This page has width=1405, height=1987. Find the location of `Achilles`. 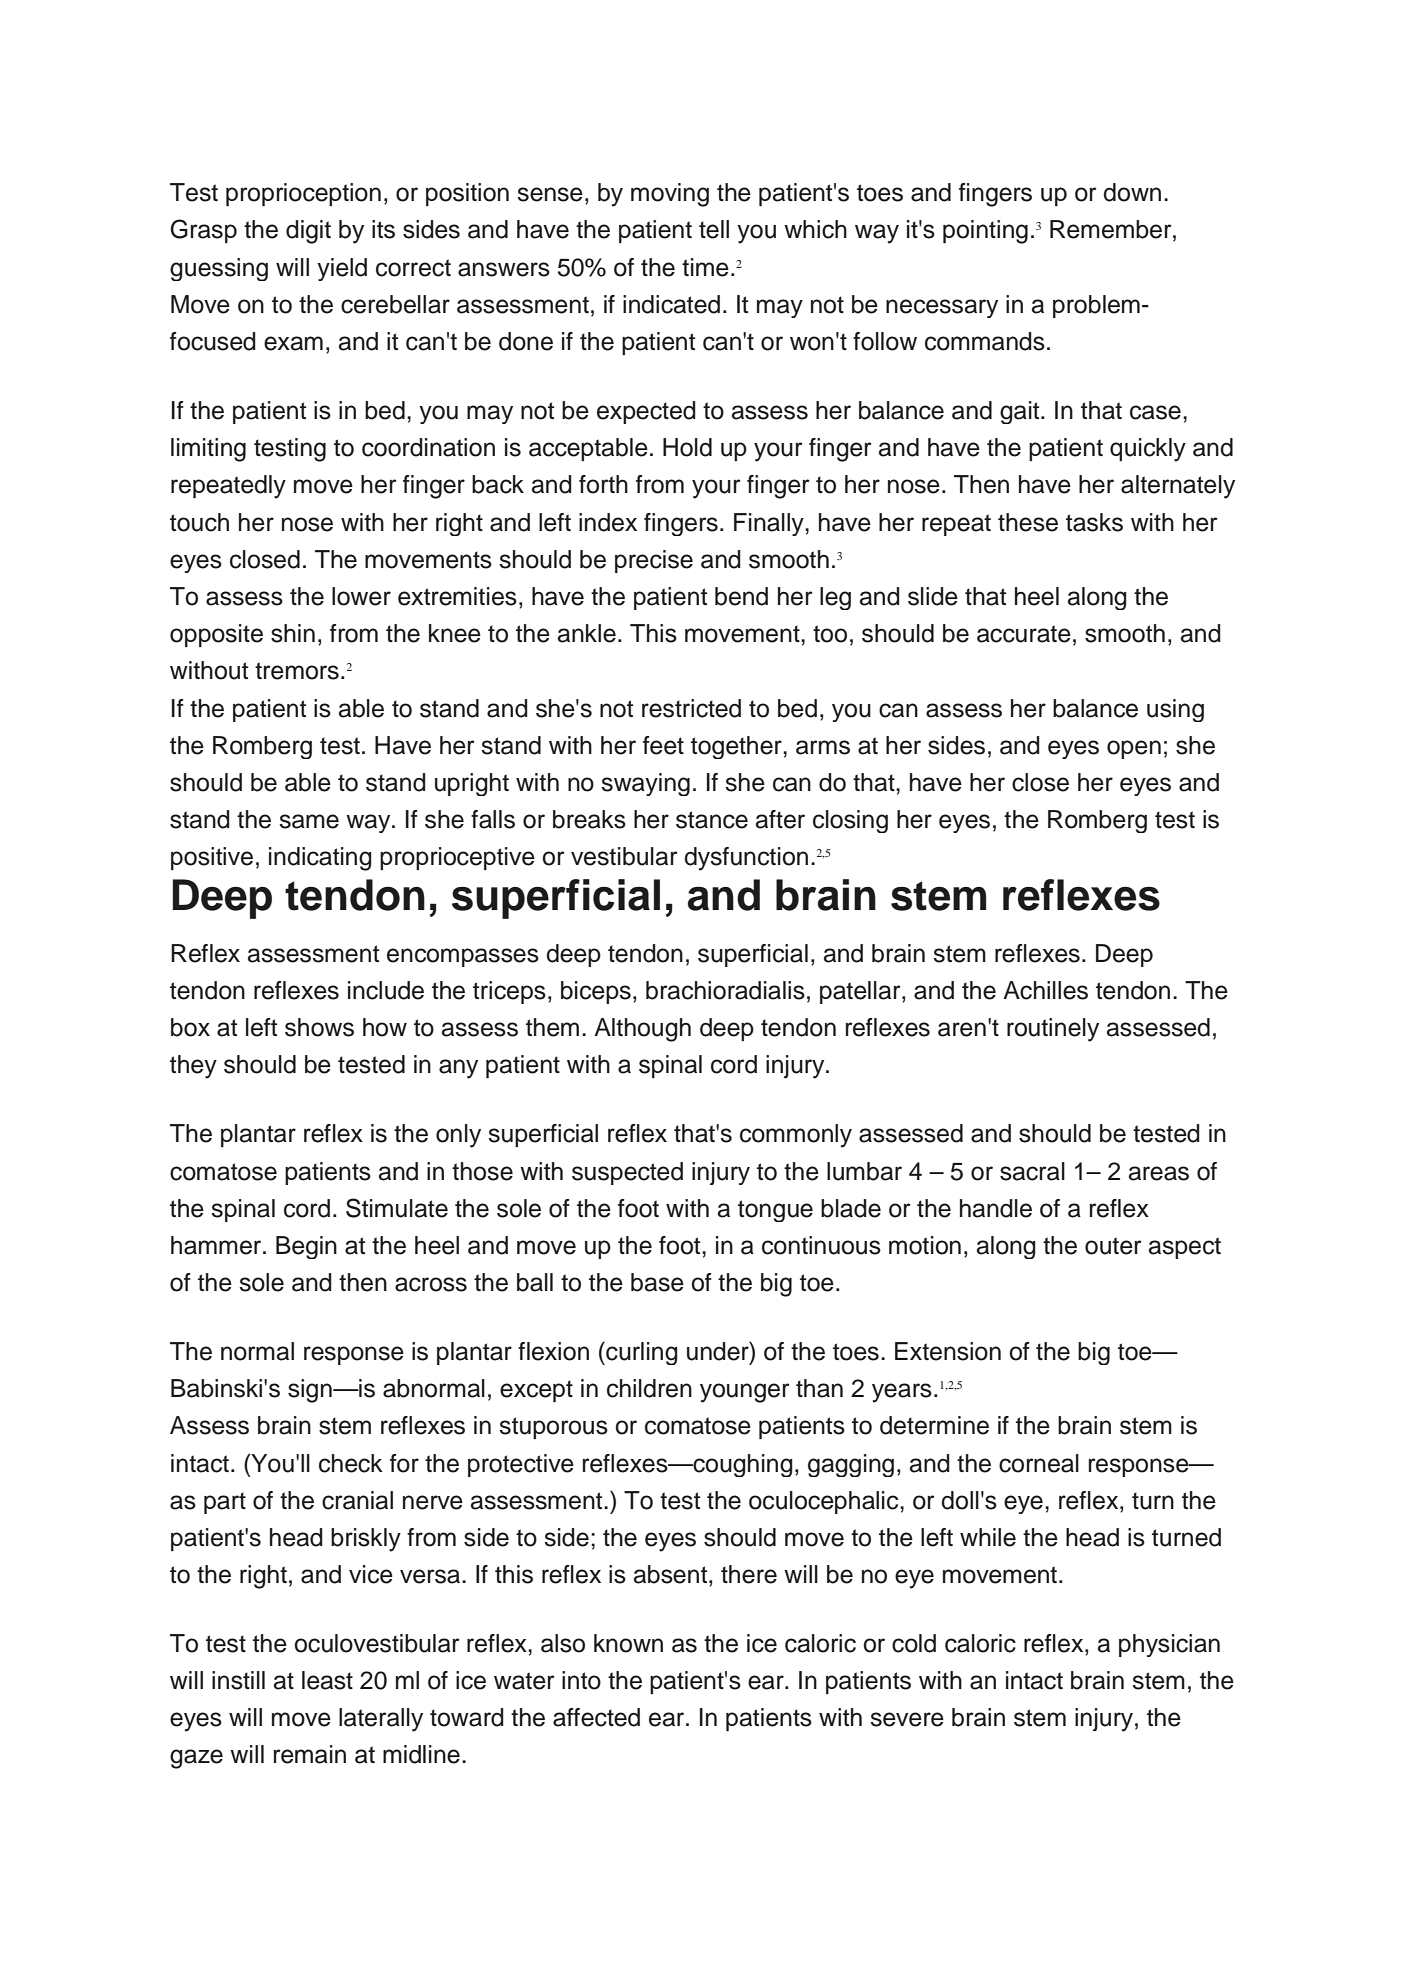

Achilles is located at coordinates (1045, 990).
